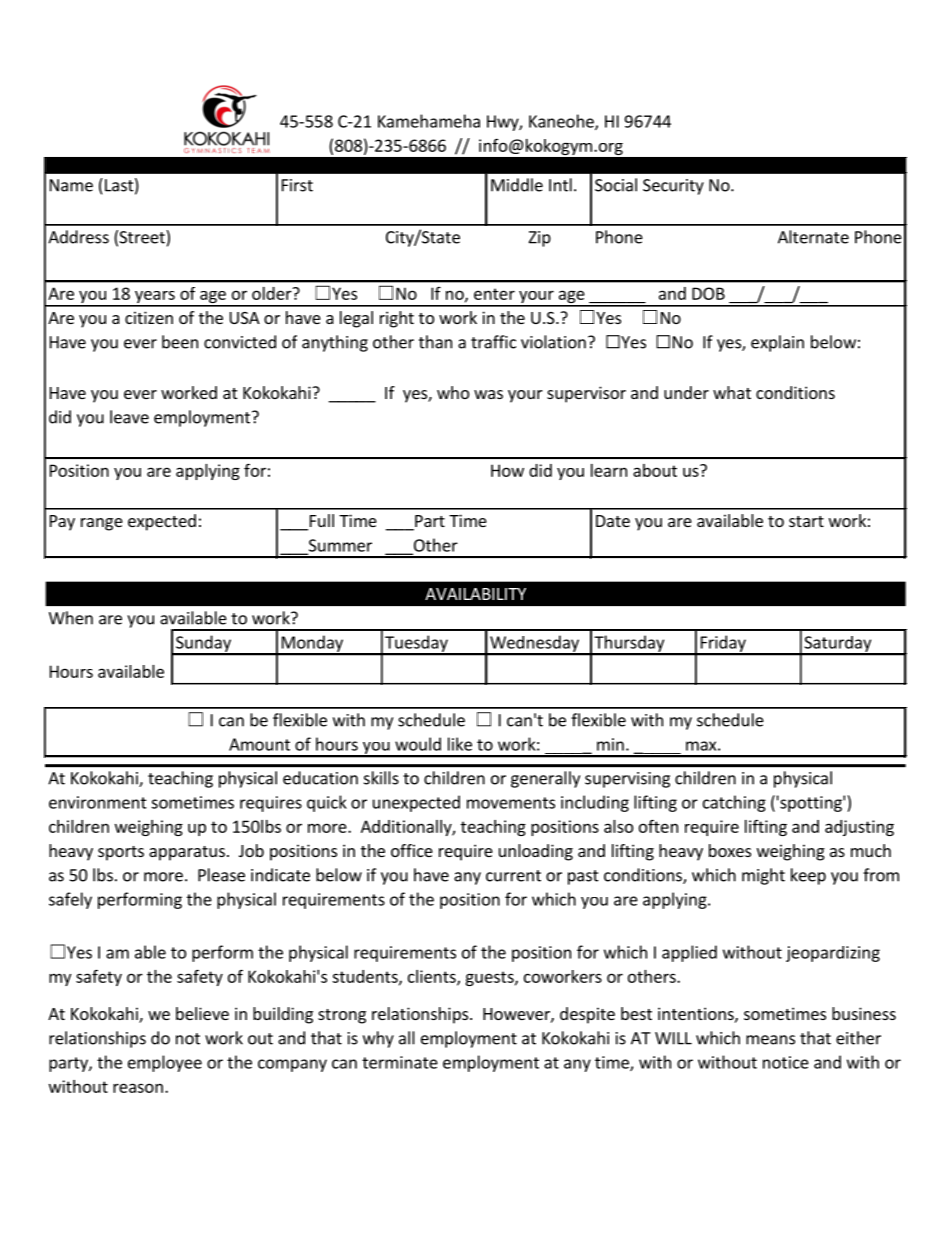 This screenshot has width=952, height=1233. Describe the element at coordinates (165, 1063) in the screenshot. I see `employee` at that location.
